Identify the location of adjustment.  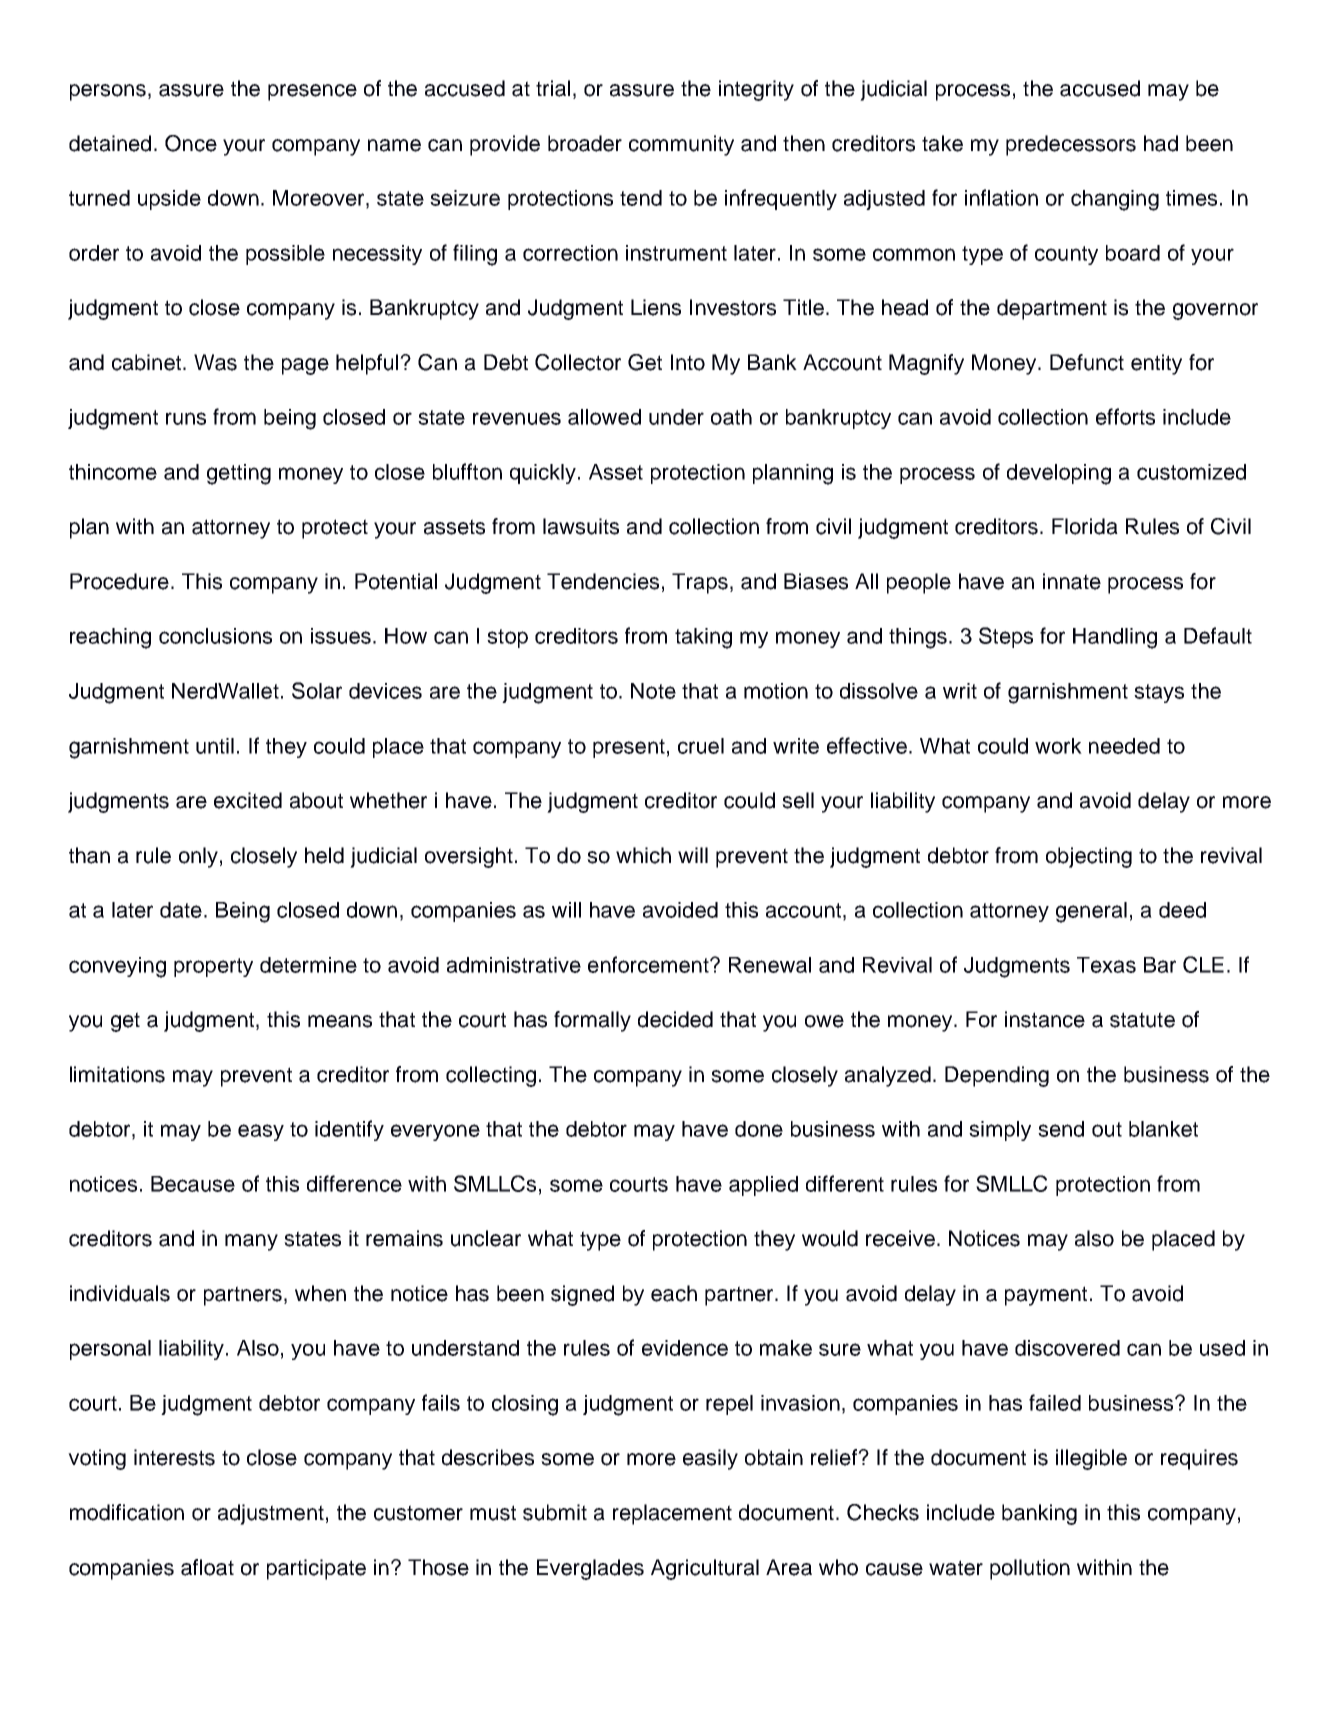
(271, 1514).
